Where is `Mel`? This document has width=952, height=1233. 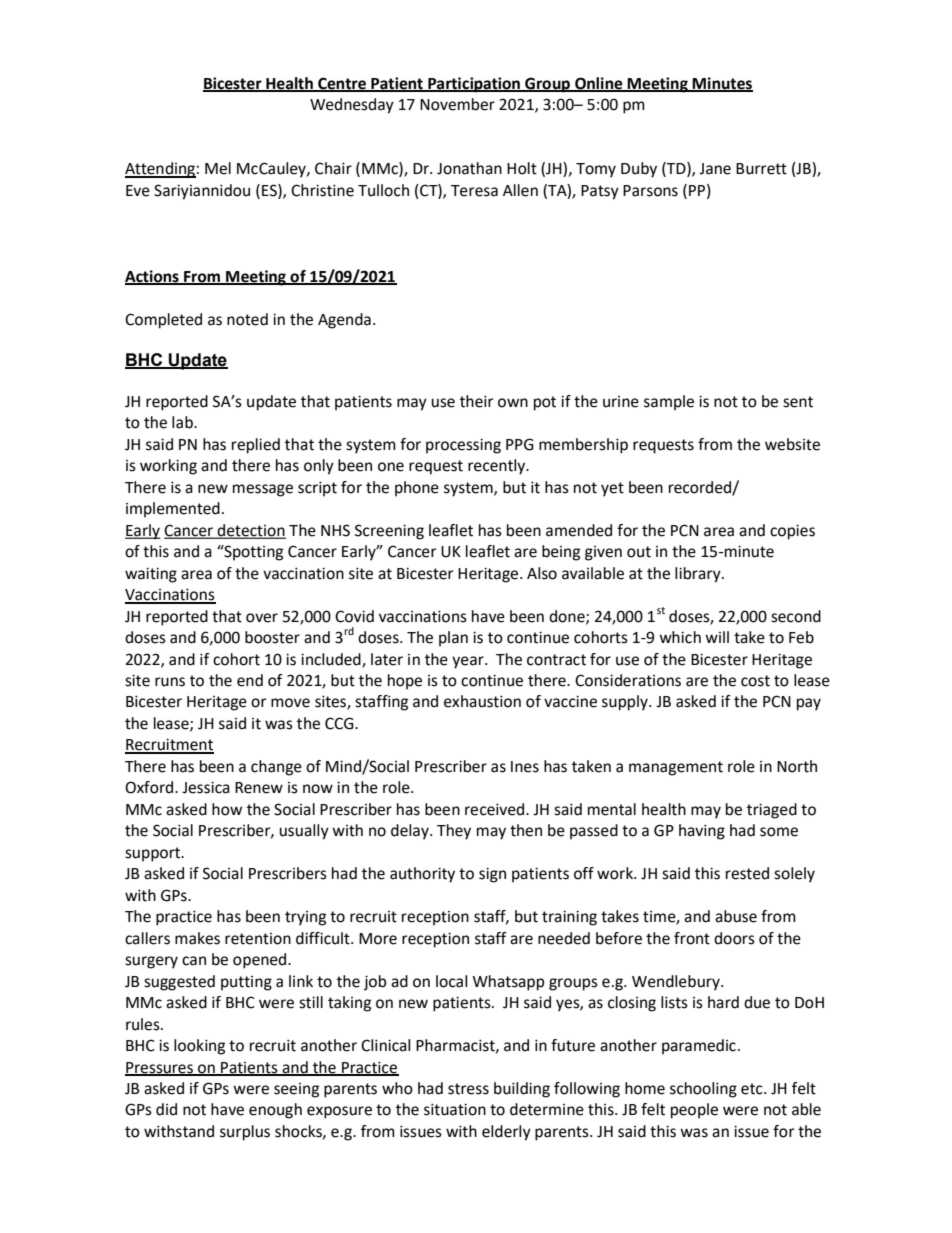 Mel is located at coordinates (218, 168).
